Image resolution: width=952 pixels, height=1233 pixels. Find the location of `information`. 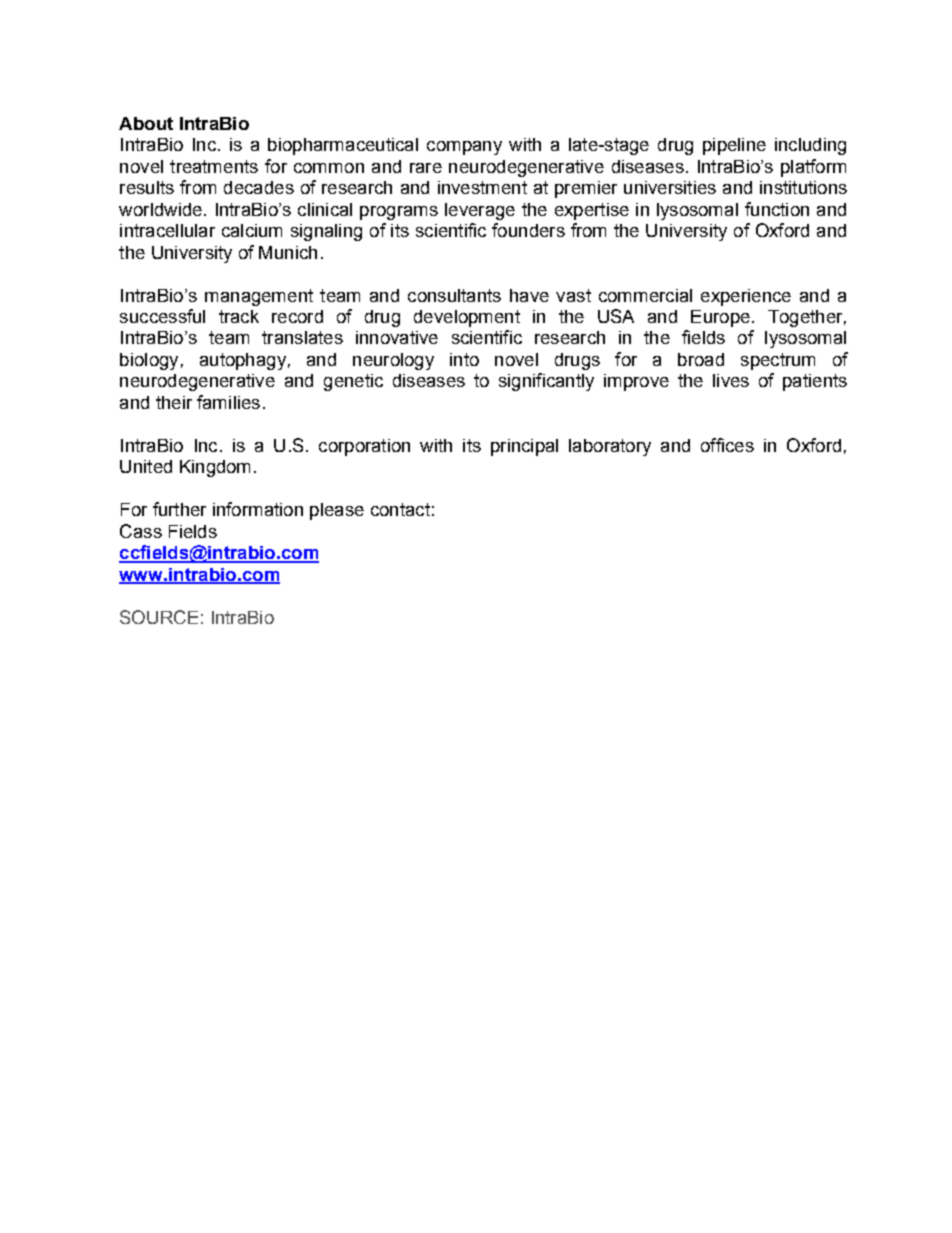

information is located at coordinates (258, 509).
